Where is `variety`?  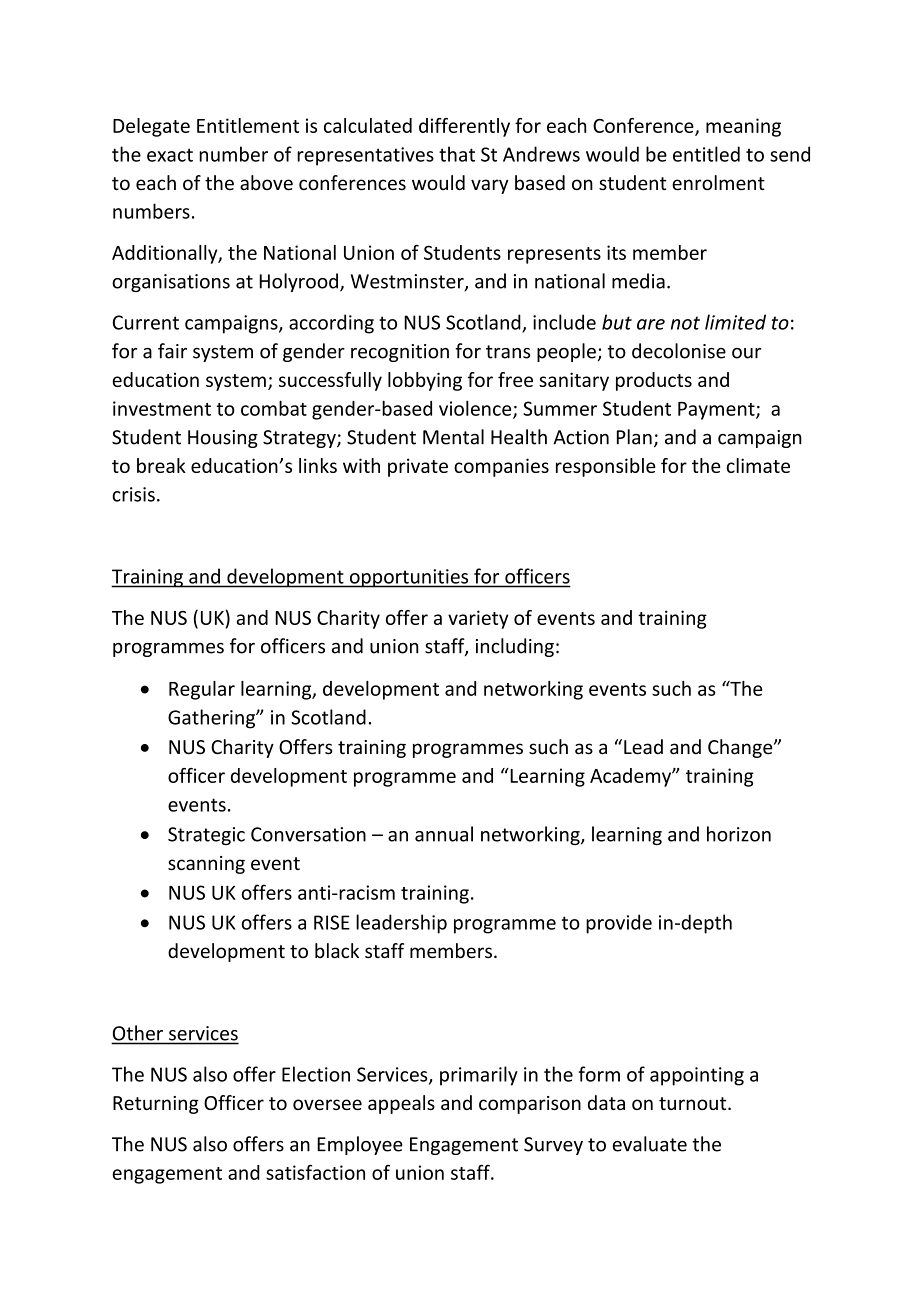
variety is located at coordinates (478, 619).
